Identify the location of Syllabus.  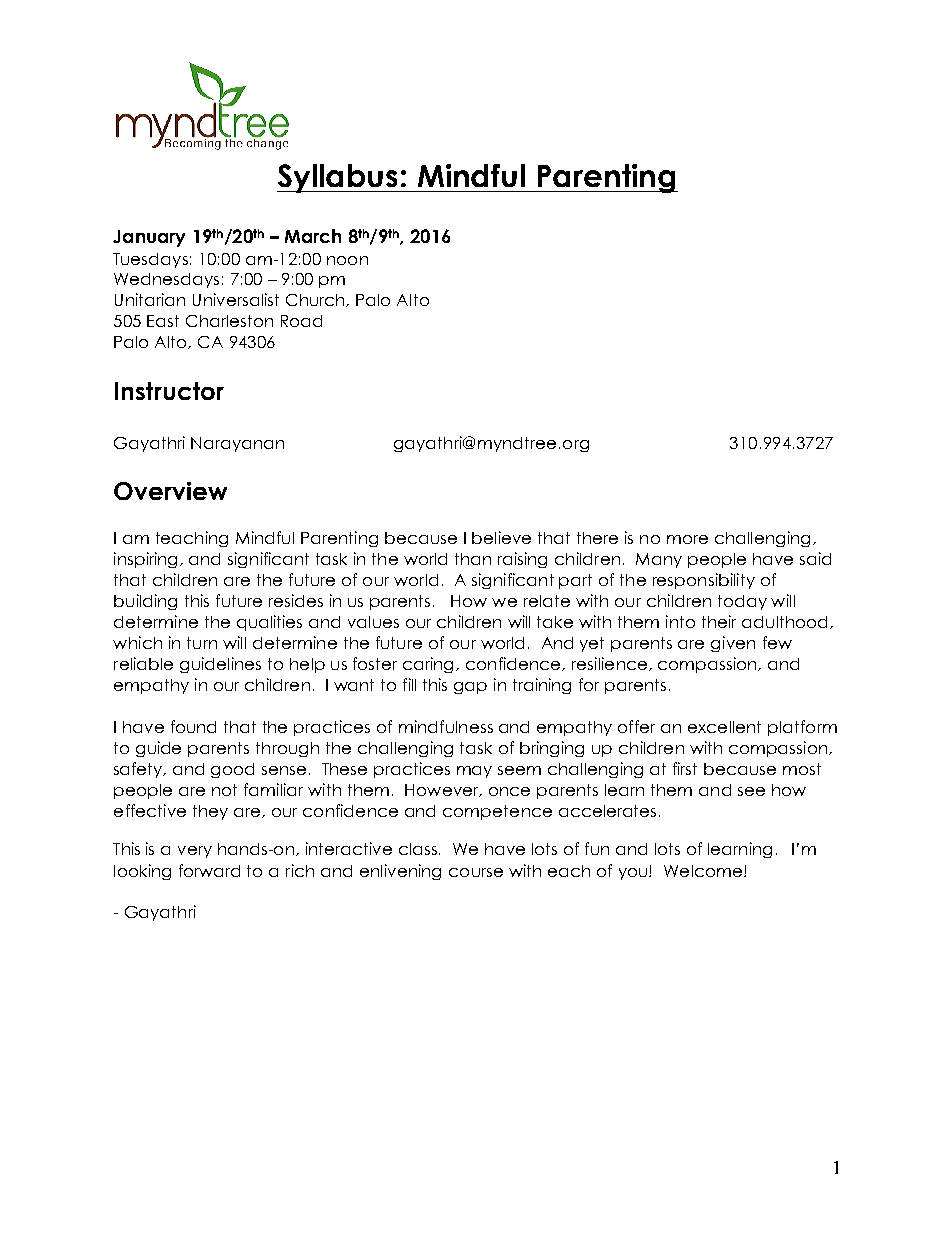
(339, 178).
